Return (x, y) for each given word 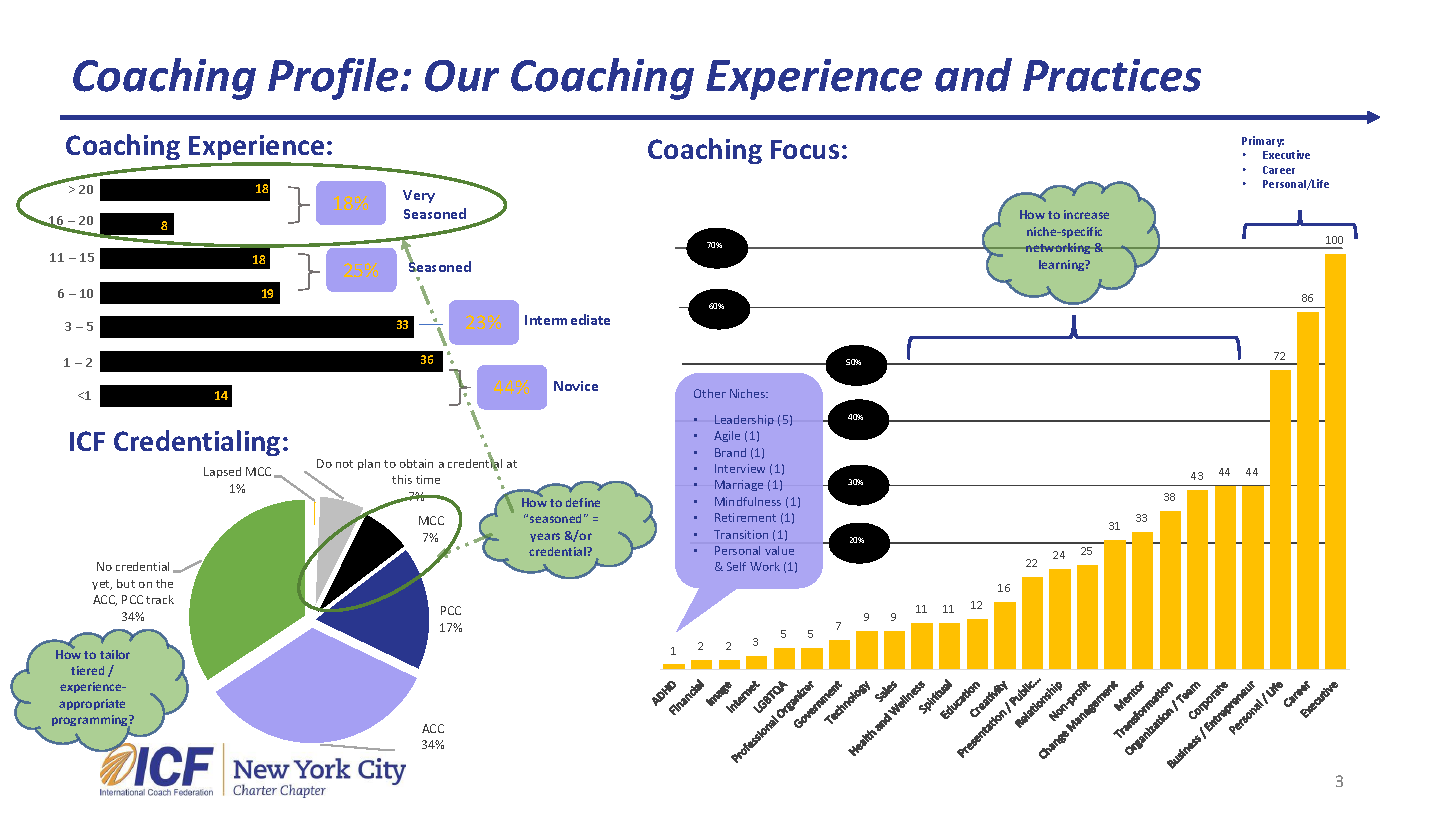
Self (736, 566)
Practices (1112, 75)
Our (462, 76)
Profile (333, 79)
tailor (115, 654)
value (779, 550)
